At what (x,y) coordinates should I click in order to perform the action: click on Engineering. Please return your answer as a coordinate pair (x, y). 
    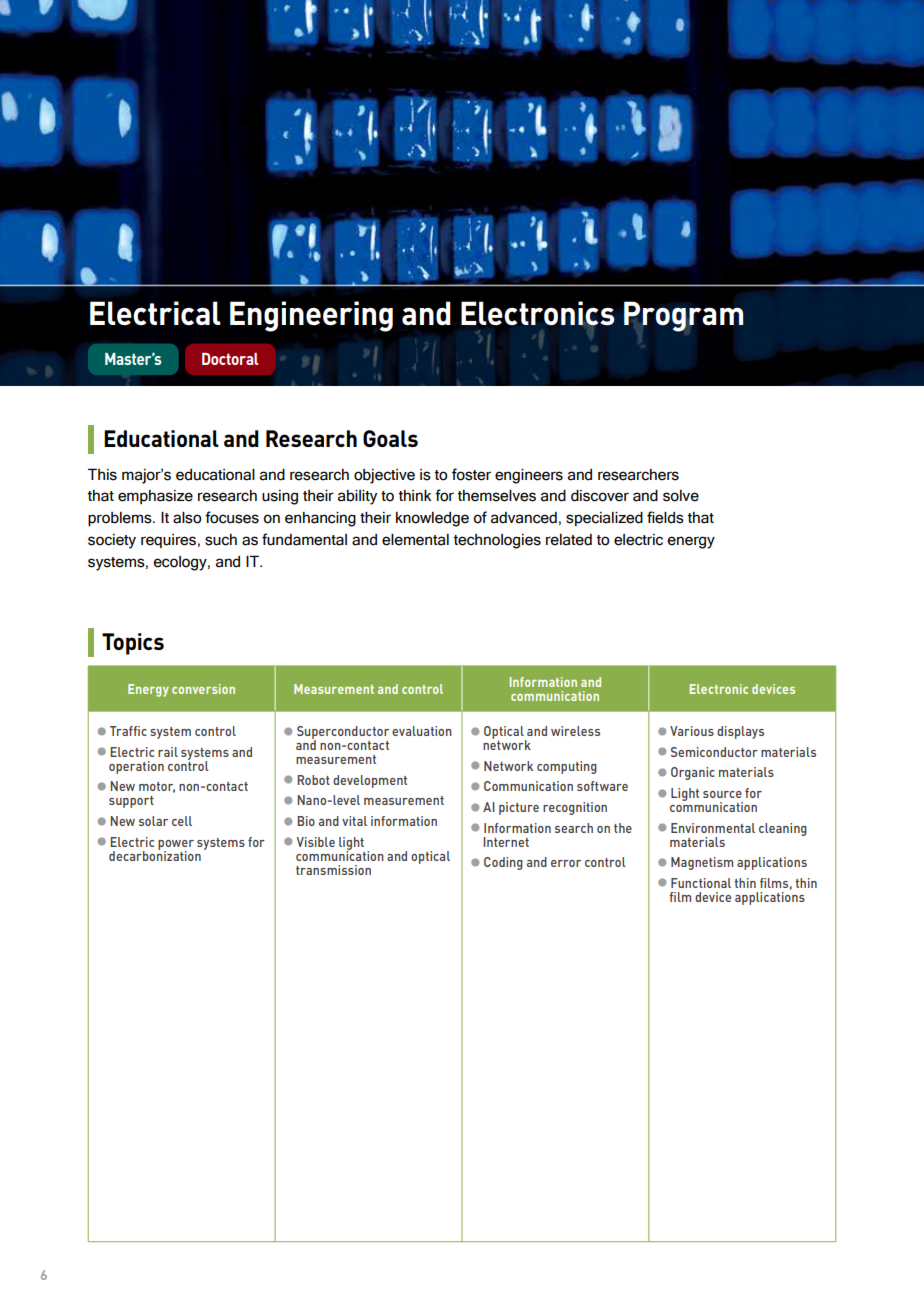
    Looking at the image, I should click on (311, 316).
